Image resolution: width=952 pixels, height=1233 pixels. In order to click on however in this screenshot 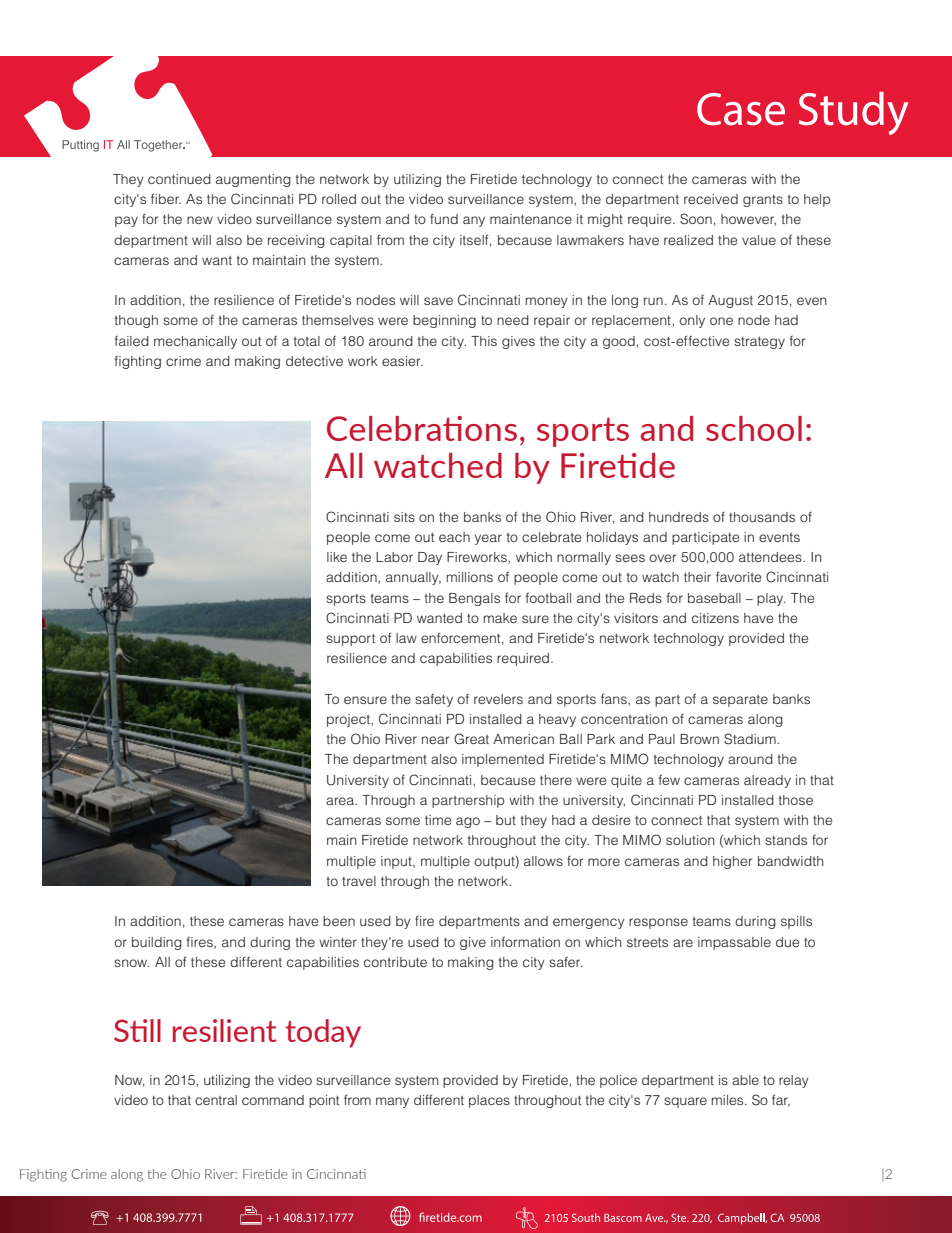, I will do `click(748, 220)`.
